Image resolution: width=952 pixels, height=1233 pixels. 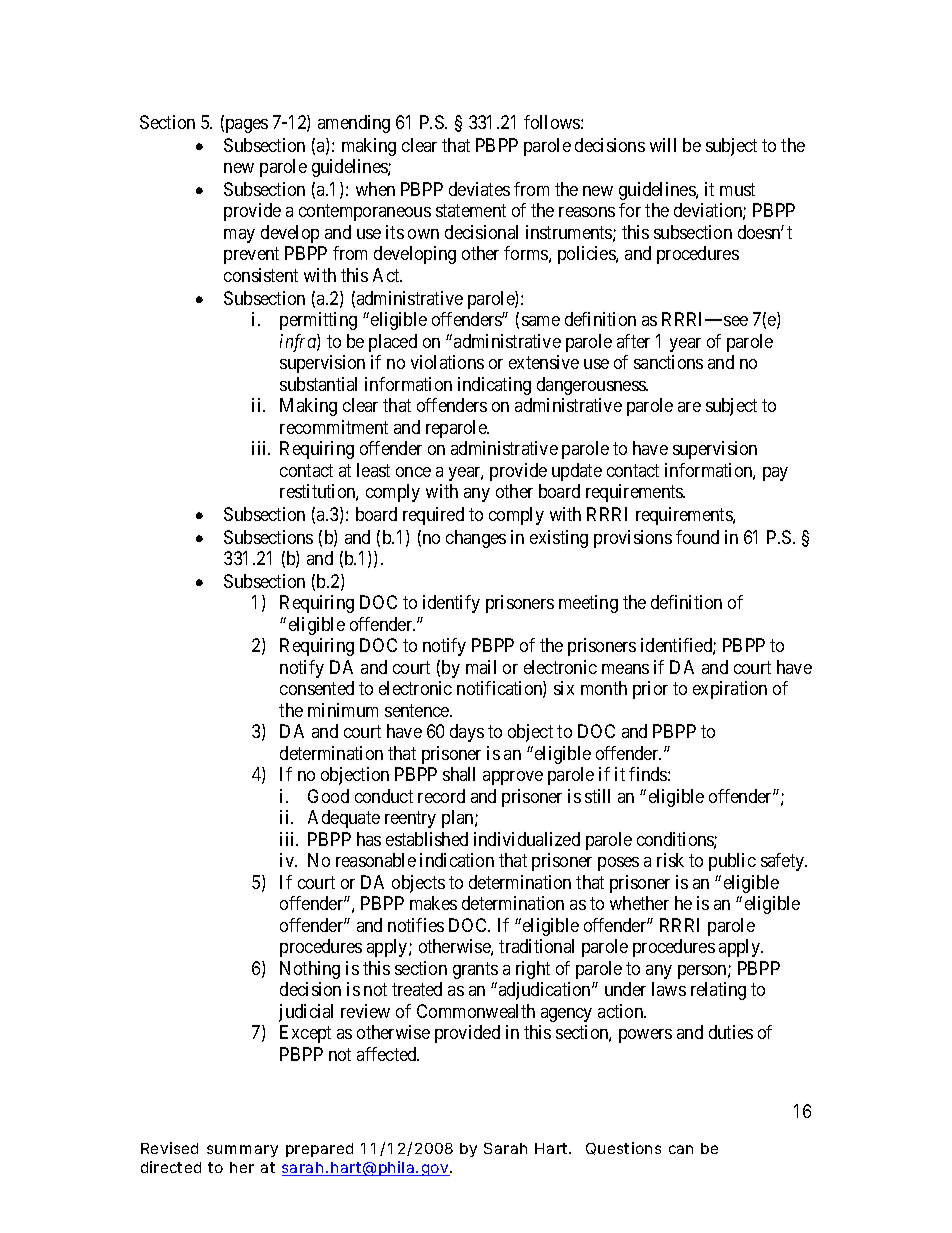 I want to click on Nothing, so click(x=310, y=970).
